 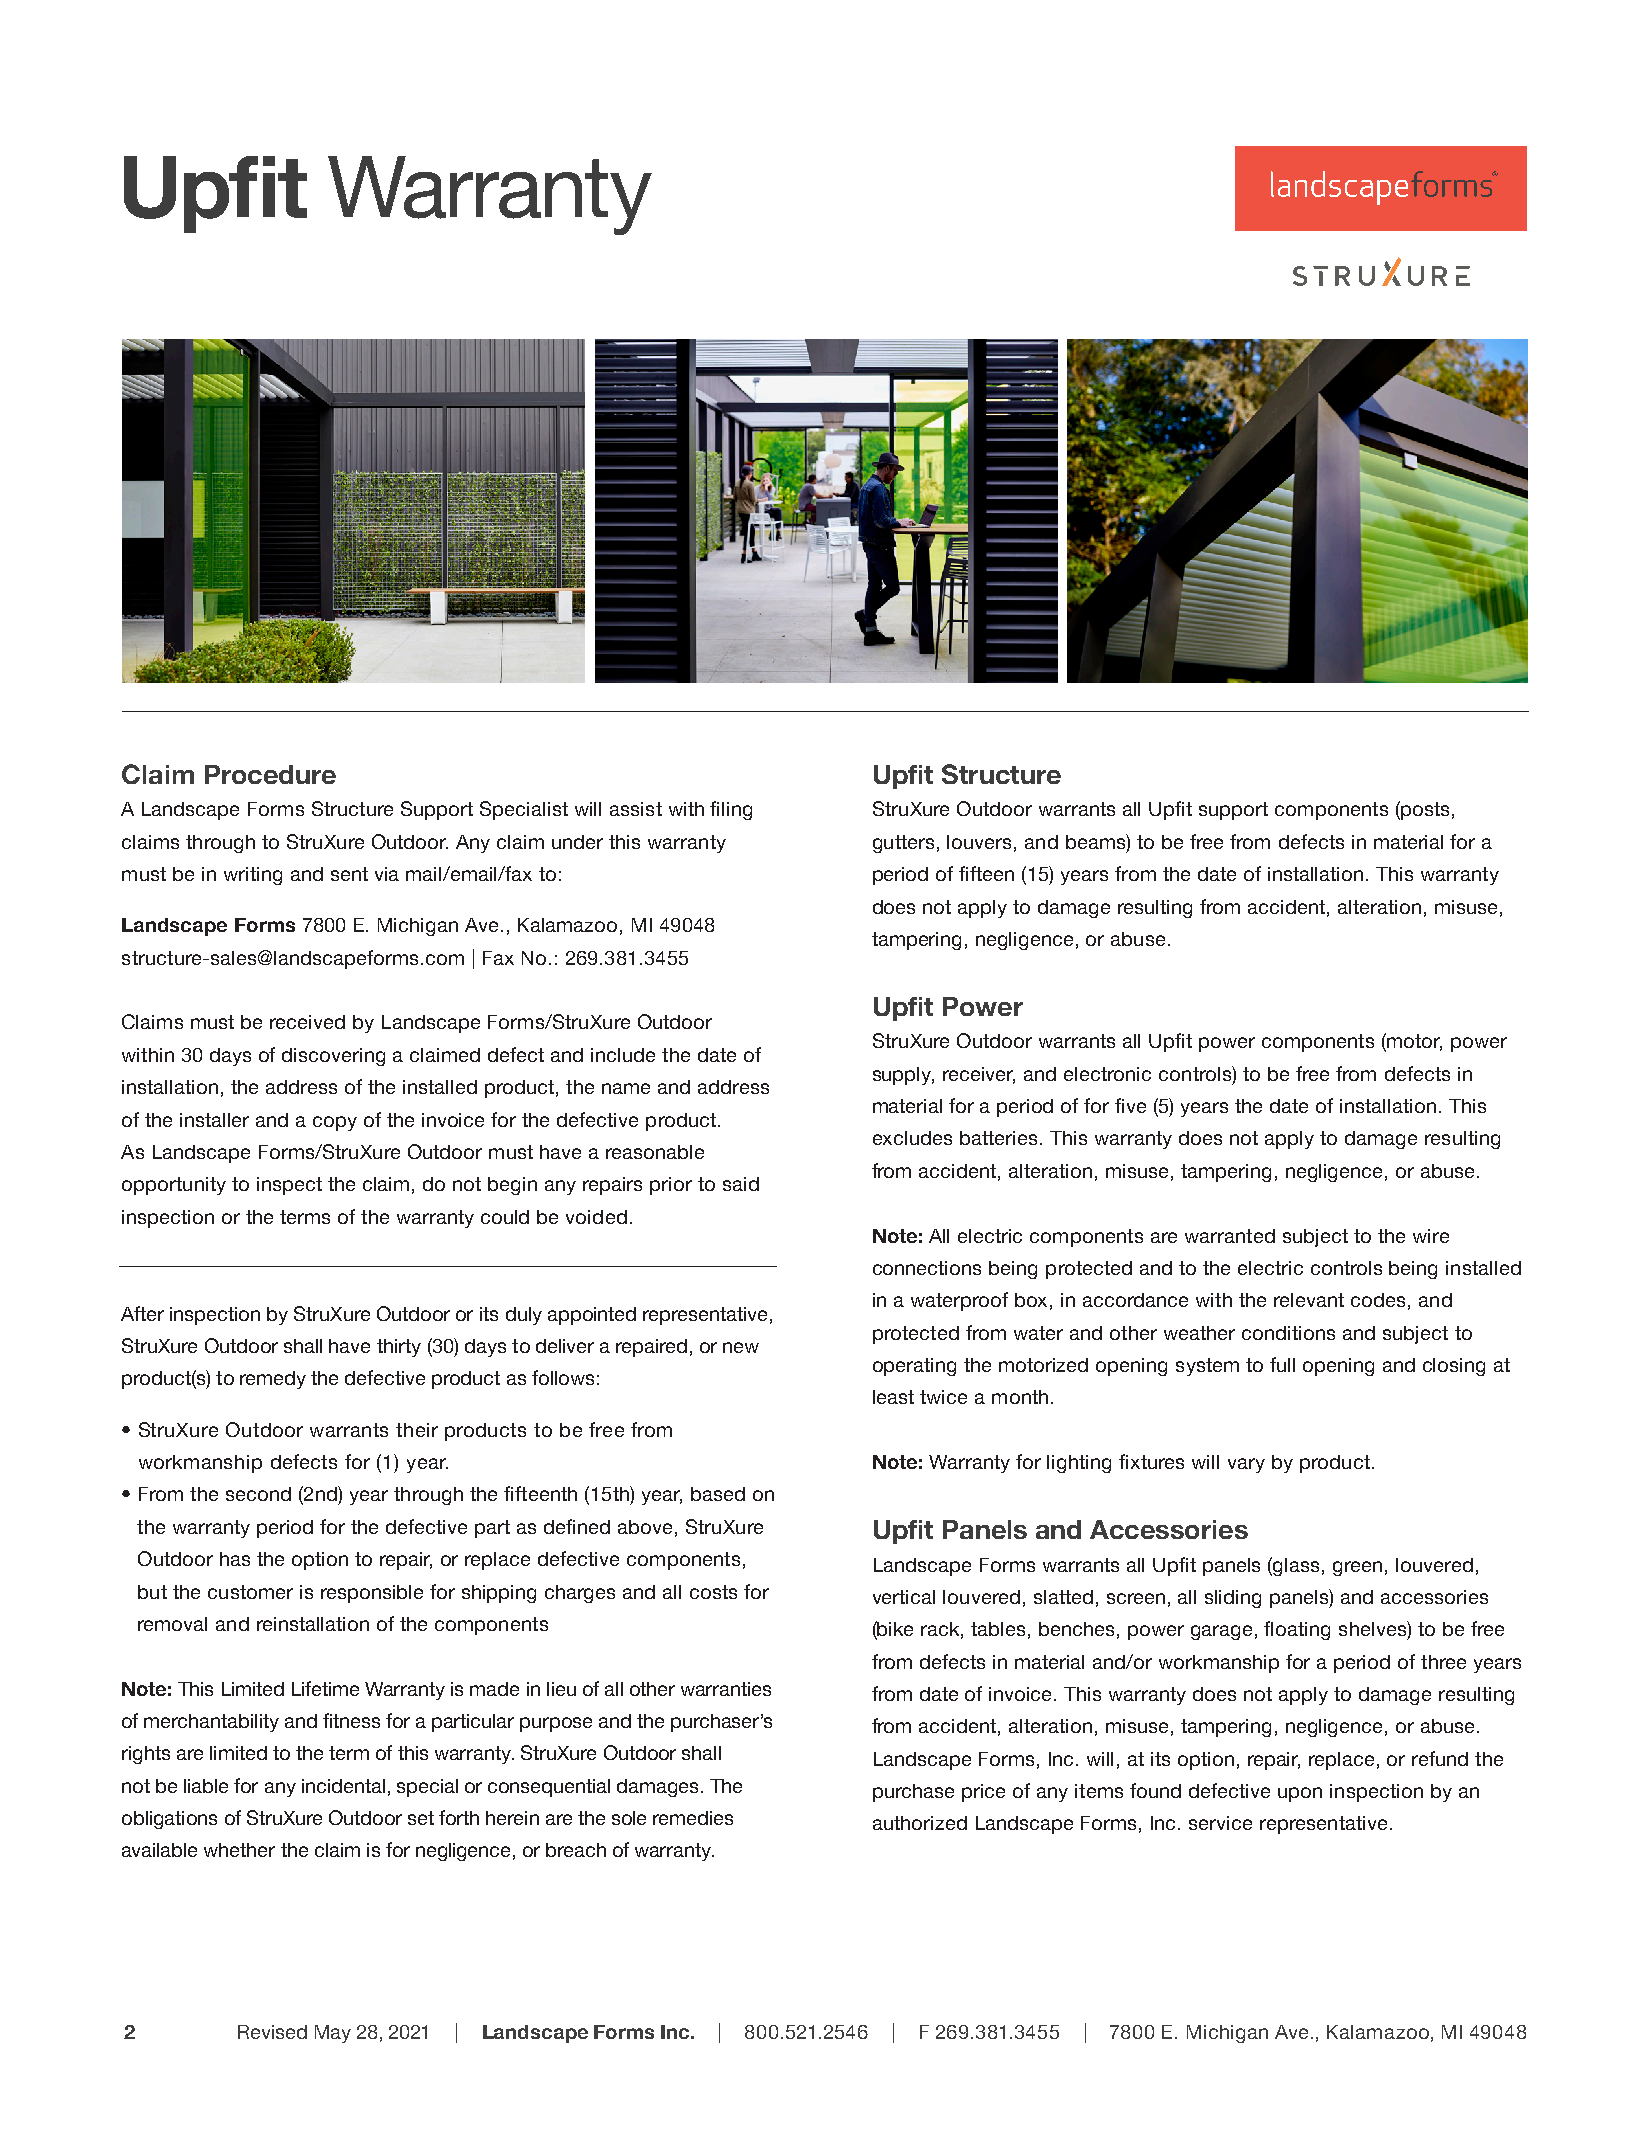 I want to click on costs, so click(x=713, y=1592).
